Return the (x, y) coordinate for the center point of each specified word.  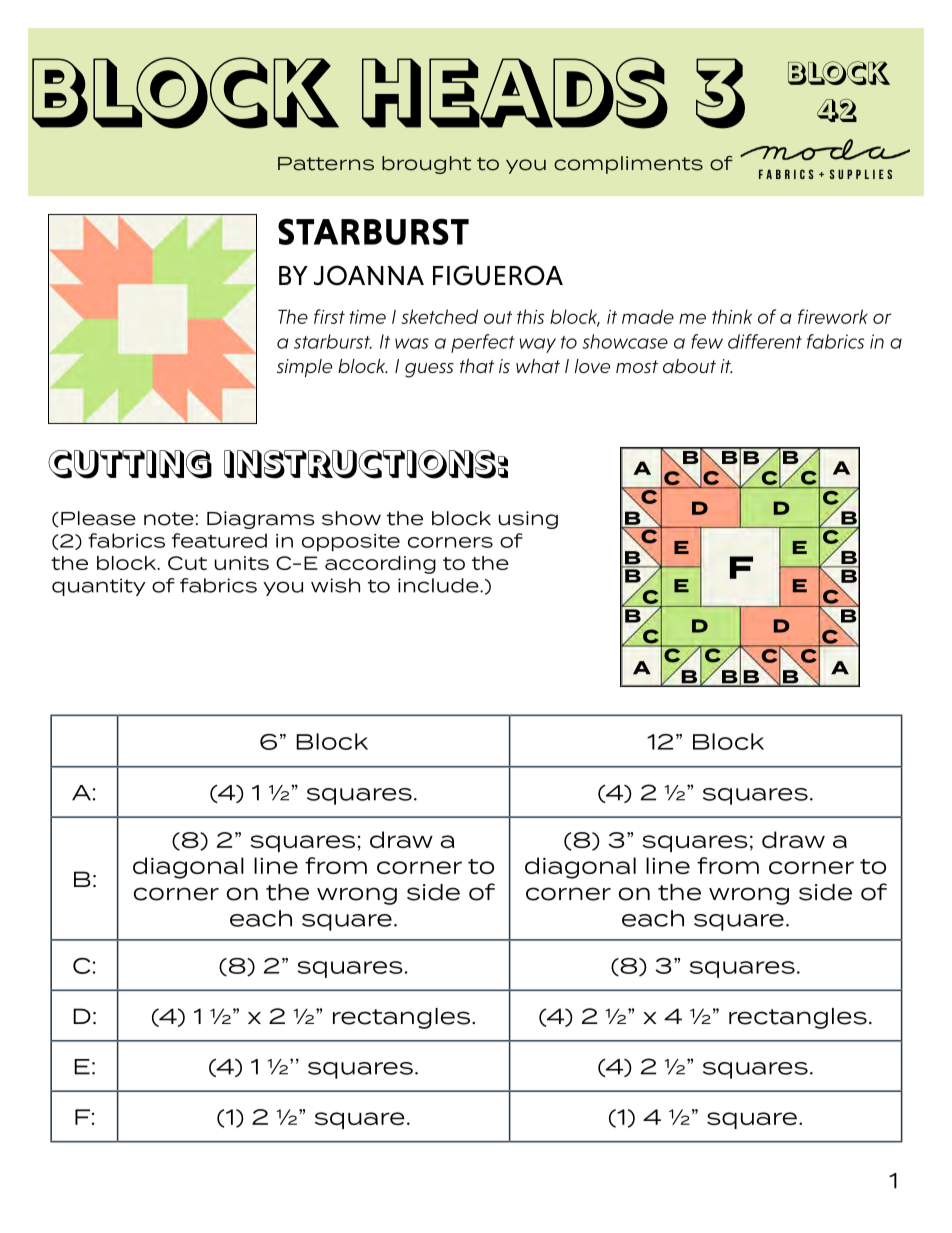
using (528, 520)
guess (429, 370)
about (689, 366)
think (732, 316)
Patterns (326, 164)
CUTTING (130, 464)
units (242, 563)
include (439, 585)
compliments (628, 165)
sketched (439, 316)
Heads (515, 93)
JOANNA (369, 275)
